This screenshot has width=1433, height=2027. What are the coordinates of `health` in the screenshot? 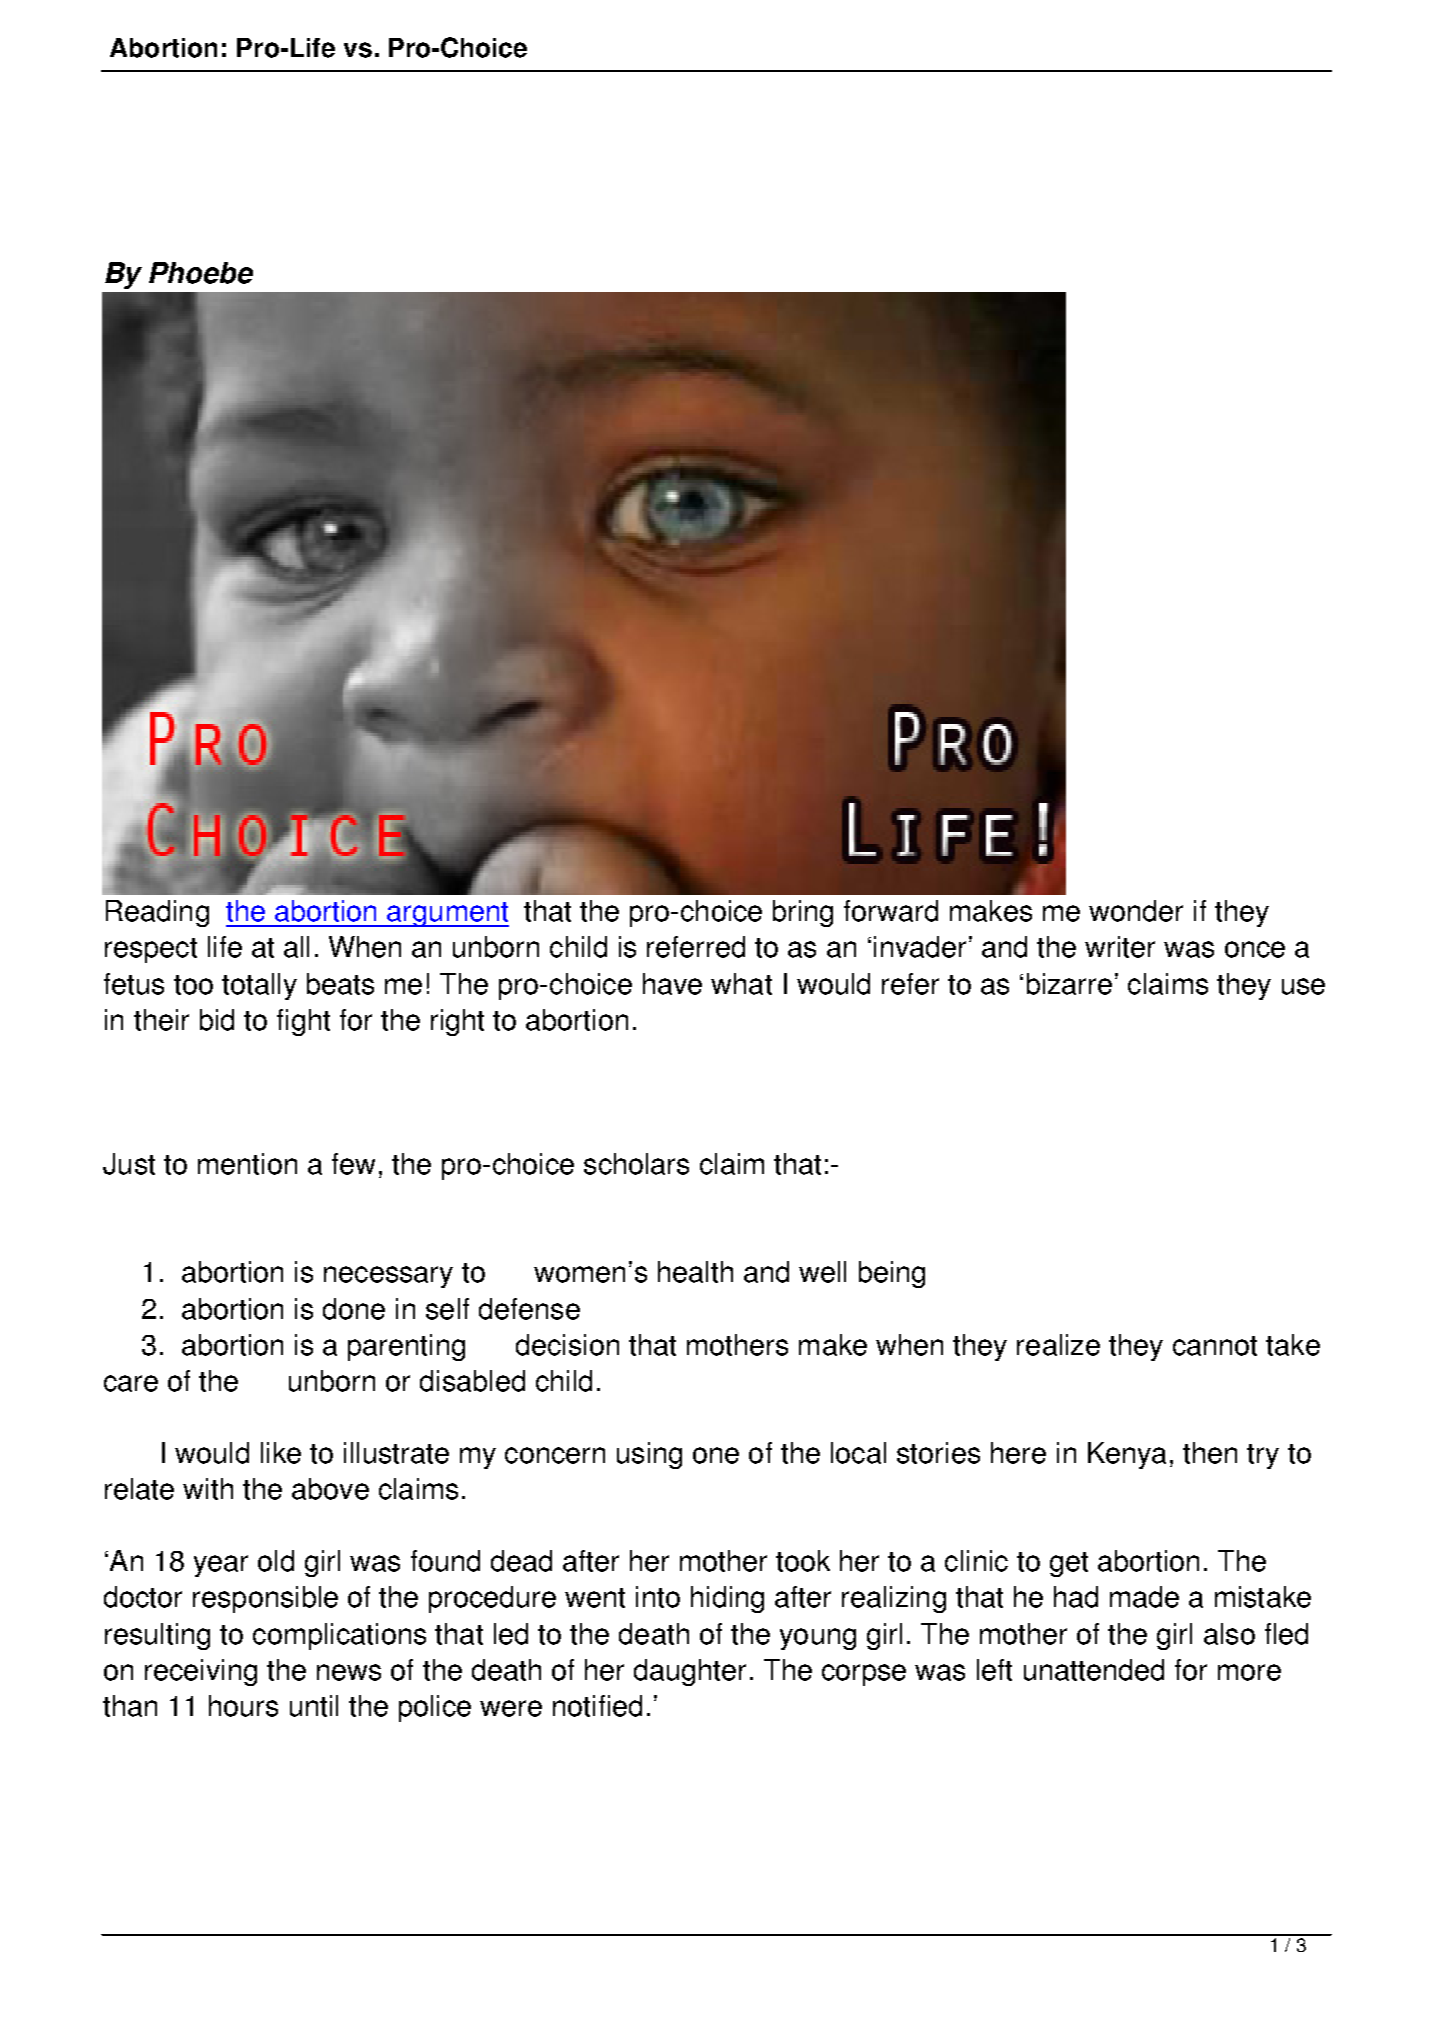 It's located at (695, 1272).
